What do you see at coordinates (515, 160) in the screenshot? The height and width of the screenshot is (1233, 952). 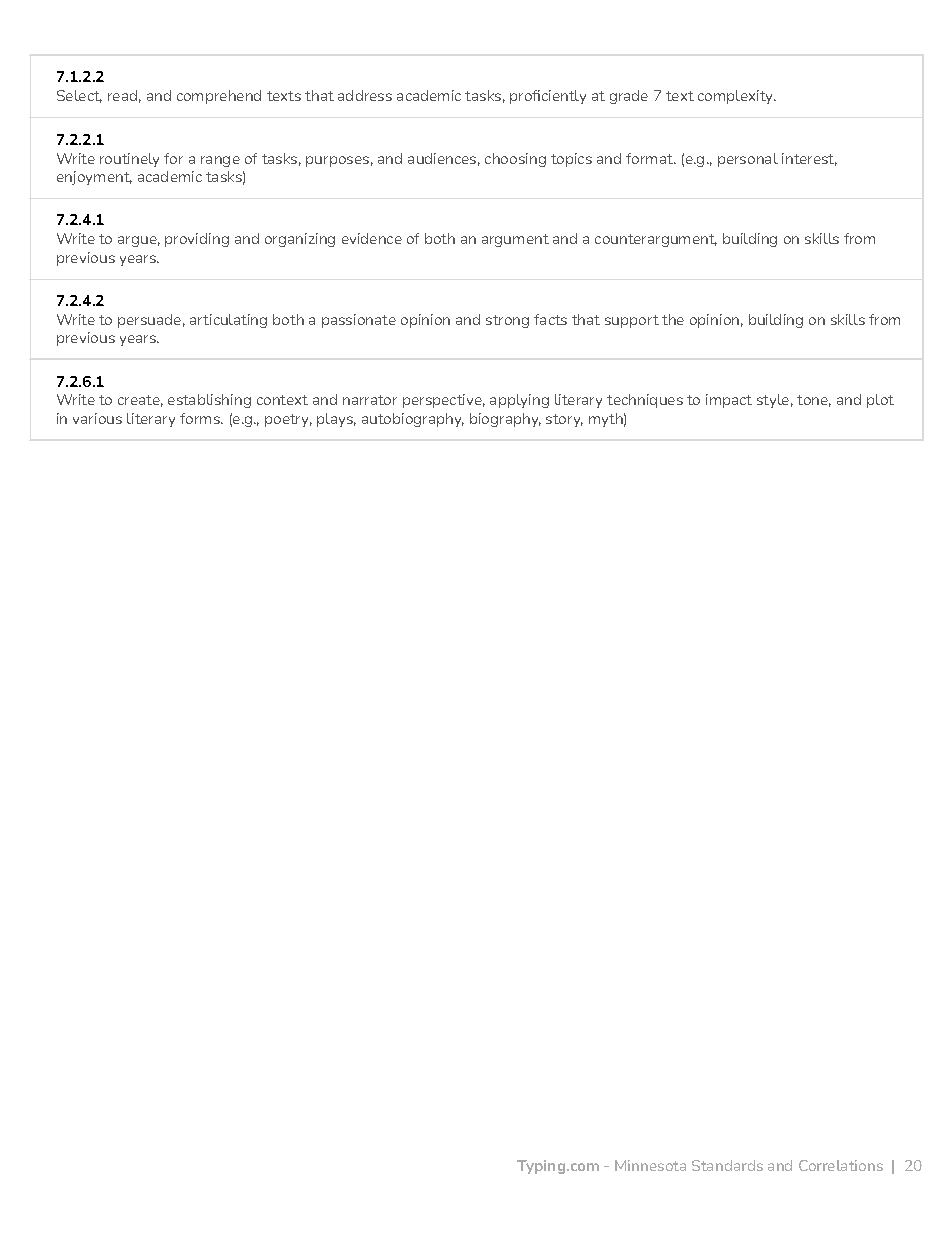 I see `choosing` at bounding box center [515, 160].
